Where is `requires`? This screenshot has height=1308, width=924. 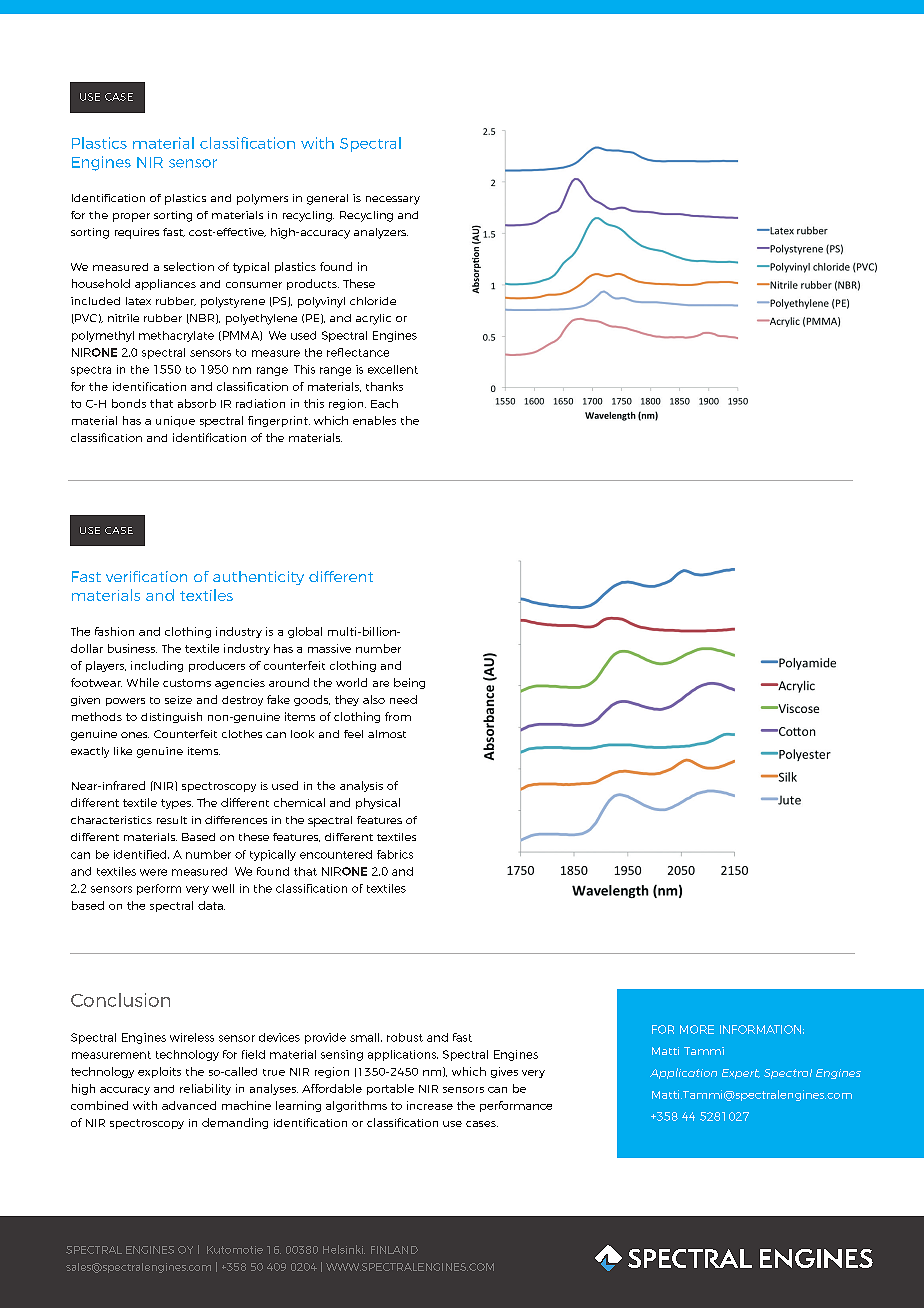
requires is located at coordinates (137, 233).
